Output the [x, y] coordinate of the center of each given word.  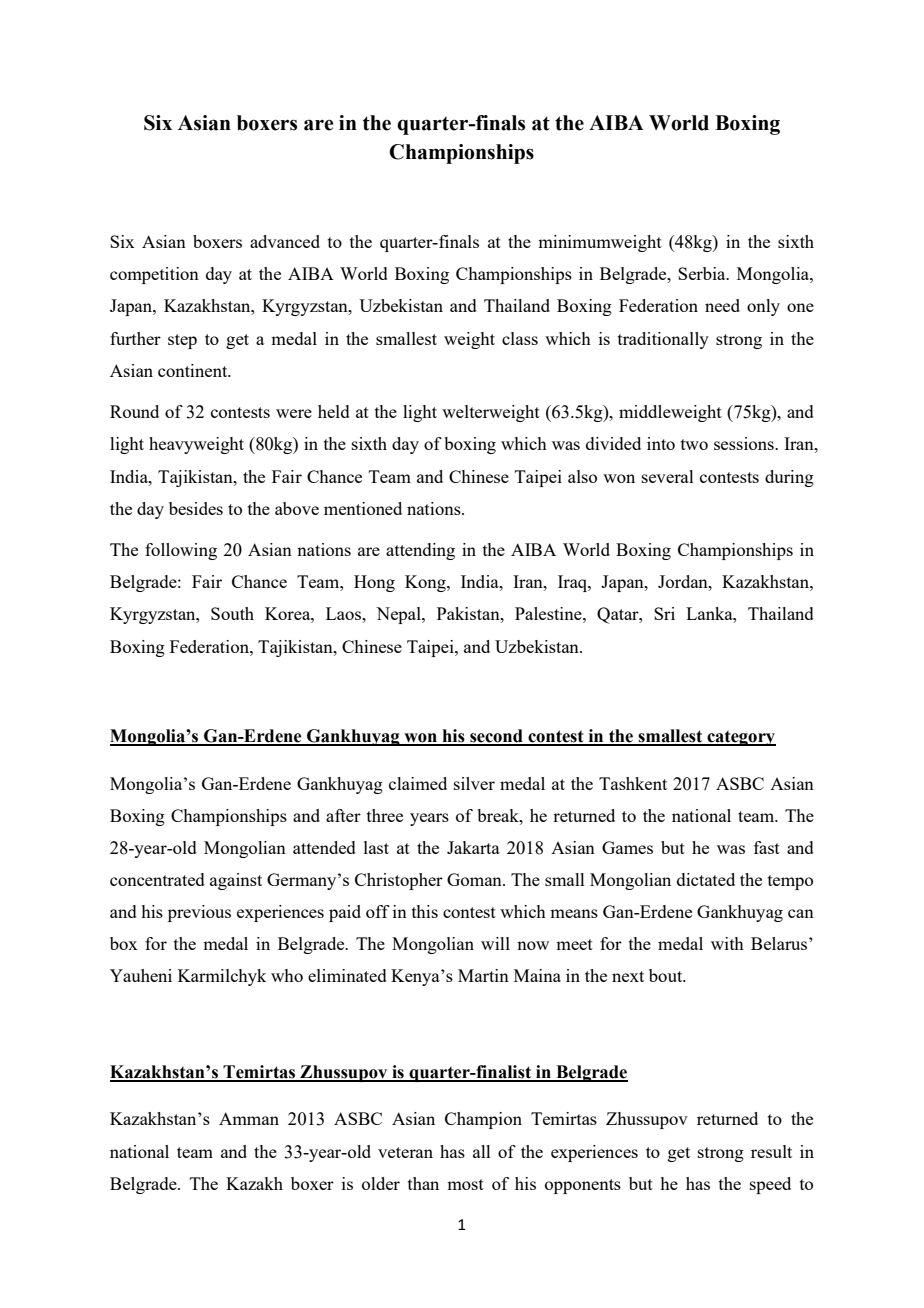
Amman [249, 1118]
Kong [426, 583]
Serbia [703, 273]
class [520, 338]
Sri [664, 613]
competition [154, 275]
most [465, 1184]
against [236, 881]
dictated [706, 879]
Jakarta [473, 847]
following [181, 551]
